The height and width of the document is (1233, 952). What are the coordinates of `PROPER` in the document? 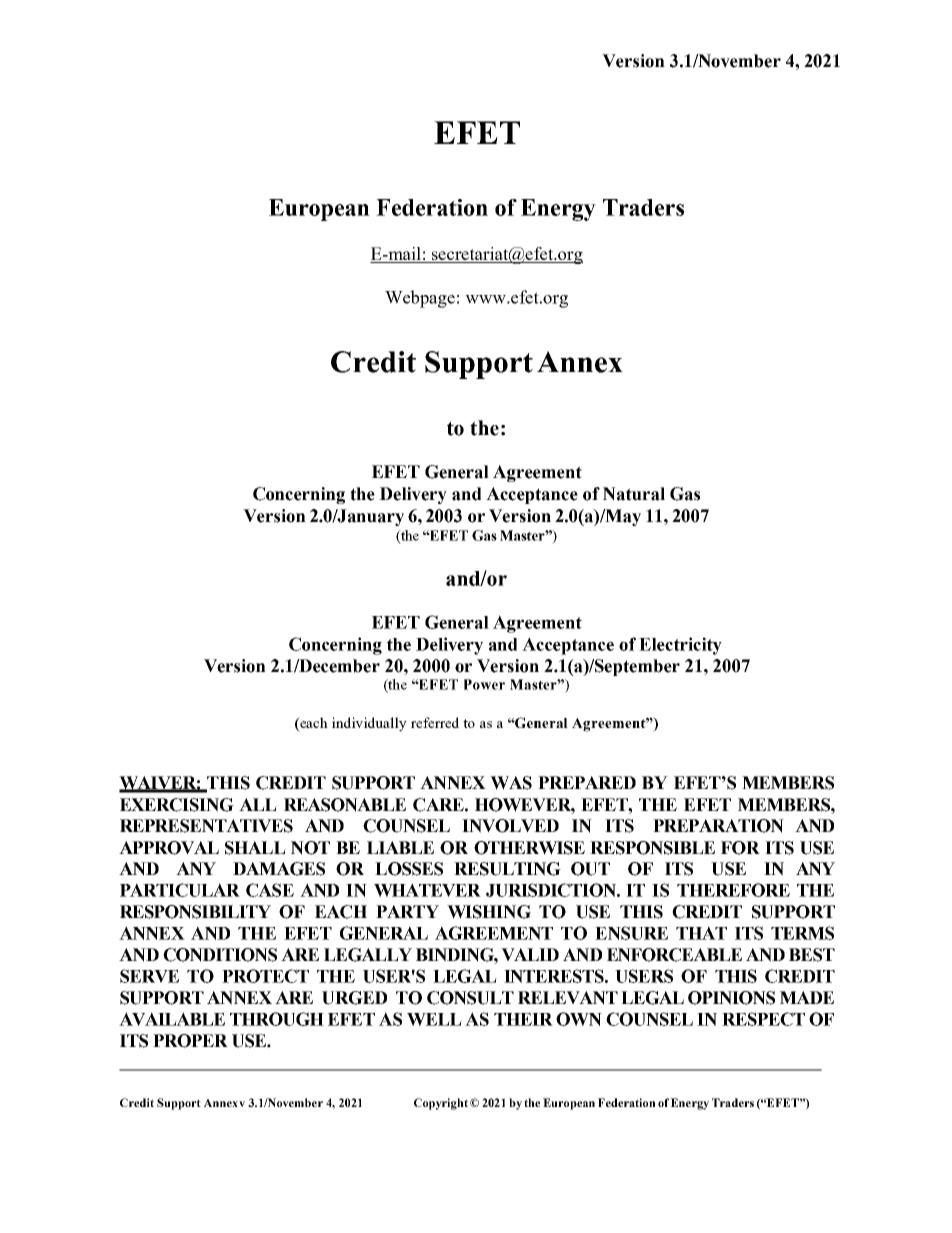 It's located at (190, 1041).
